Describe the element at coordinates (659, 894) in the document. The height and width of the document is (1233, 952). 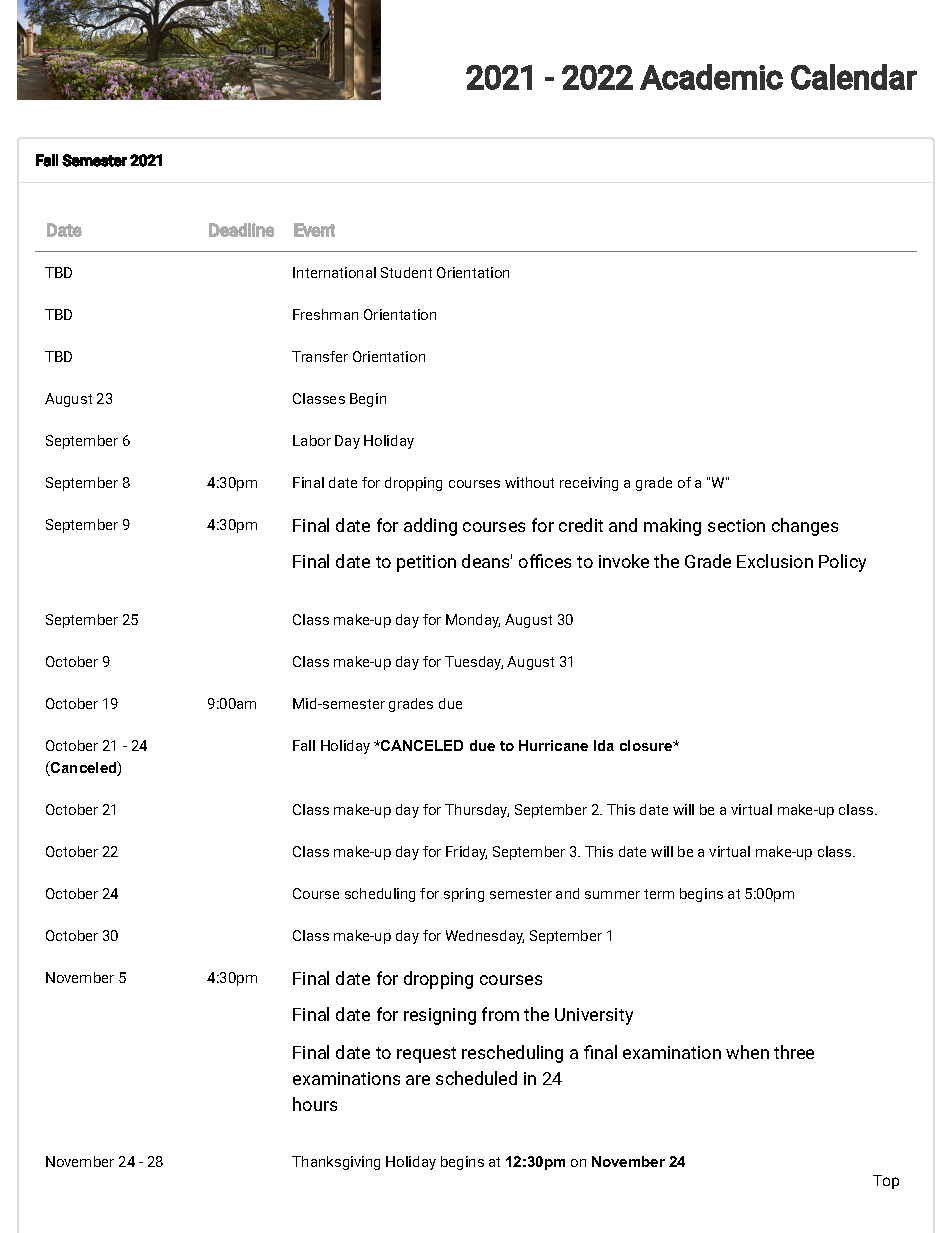
I see `term` at that location.
